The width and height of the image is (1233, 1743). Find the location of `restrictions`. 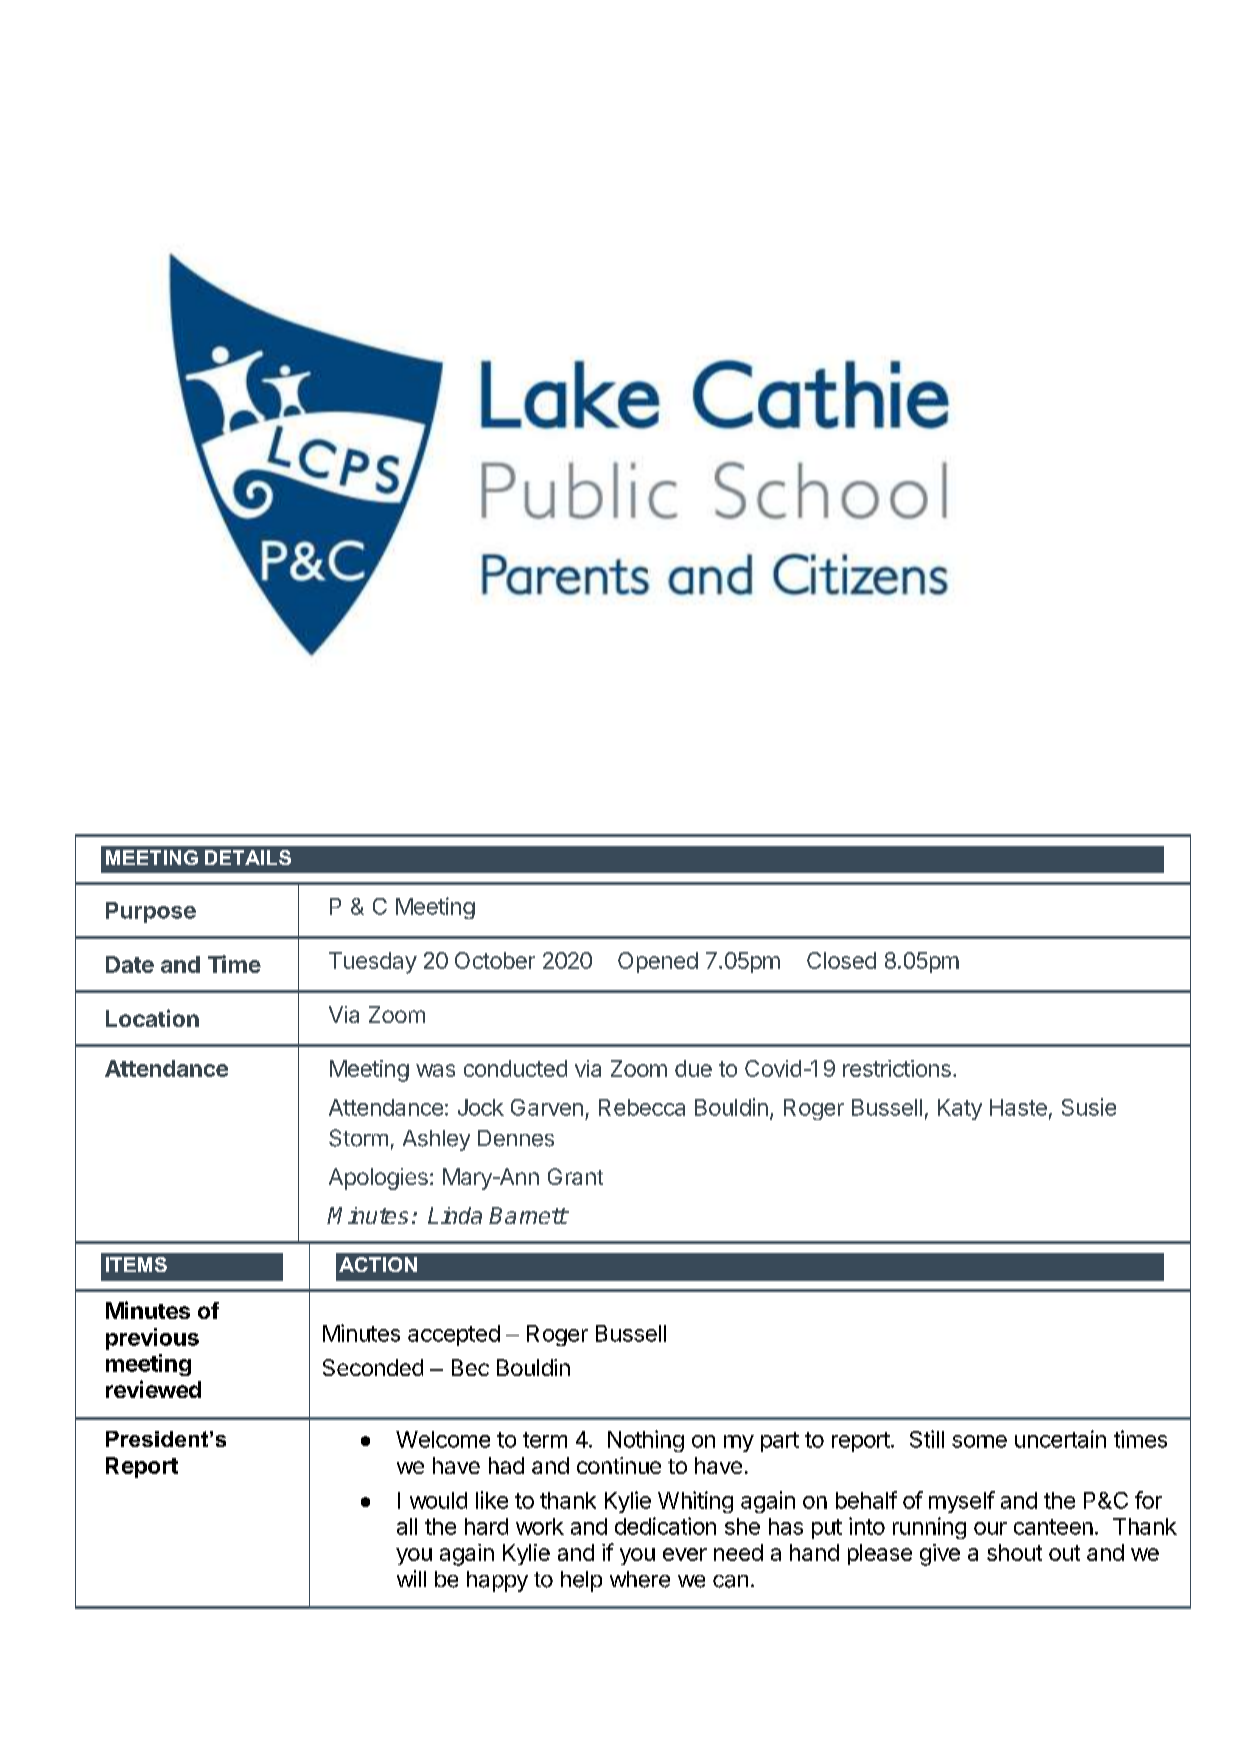

restrictions is located at coordinates (897, 1068).
